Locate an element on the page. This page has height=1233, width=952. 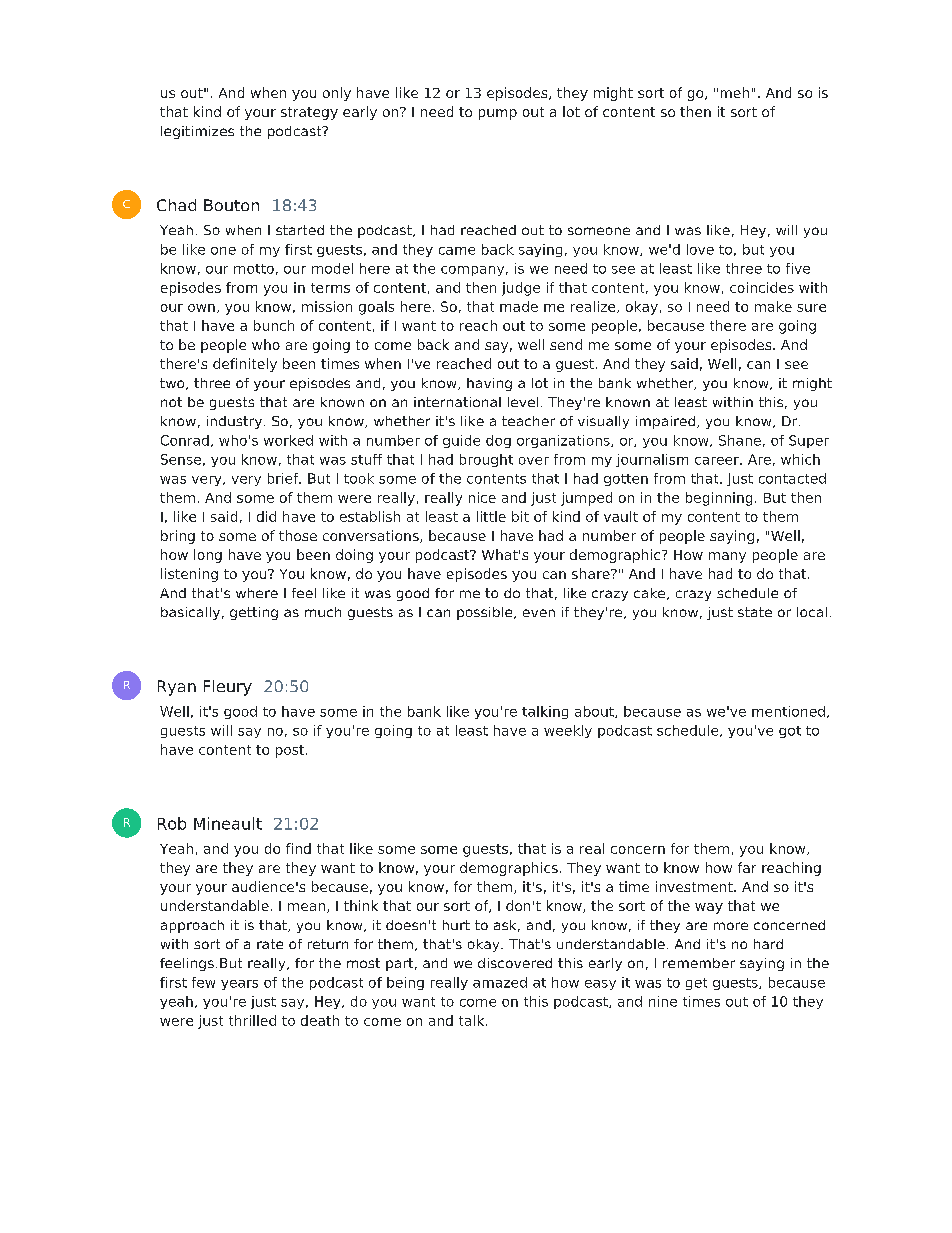
legitimizes is located at coordinates (197, 132).
